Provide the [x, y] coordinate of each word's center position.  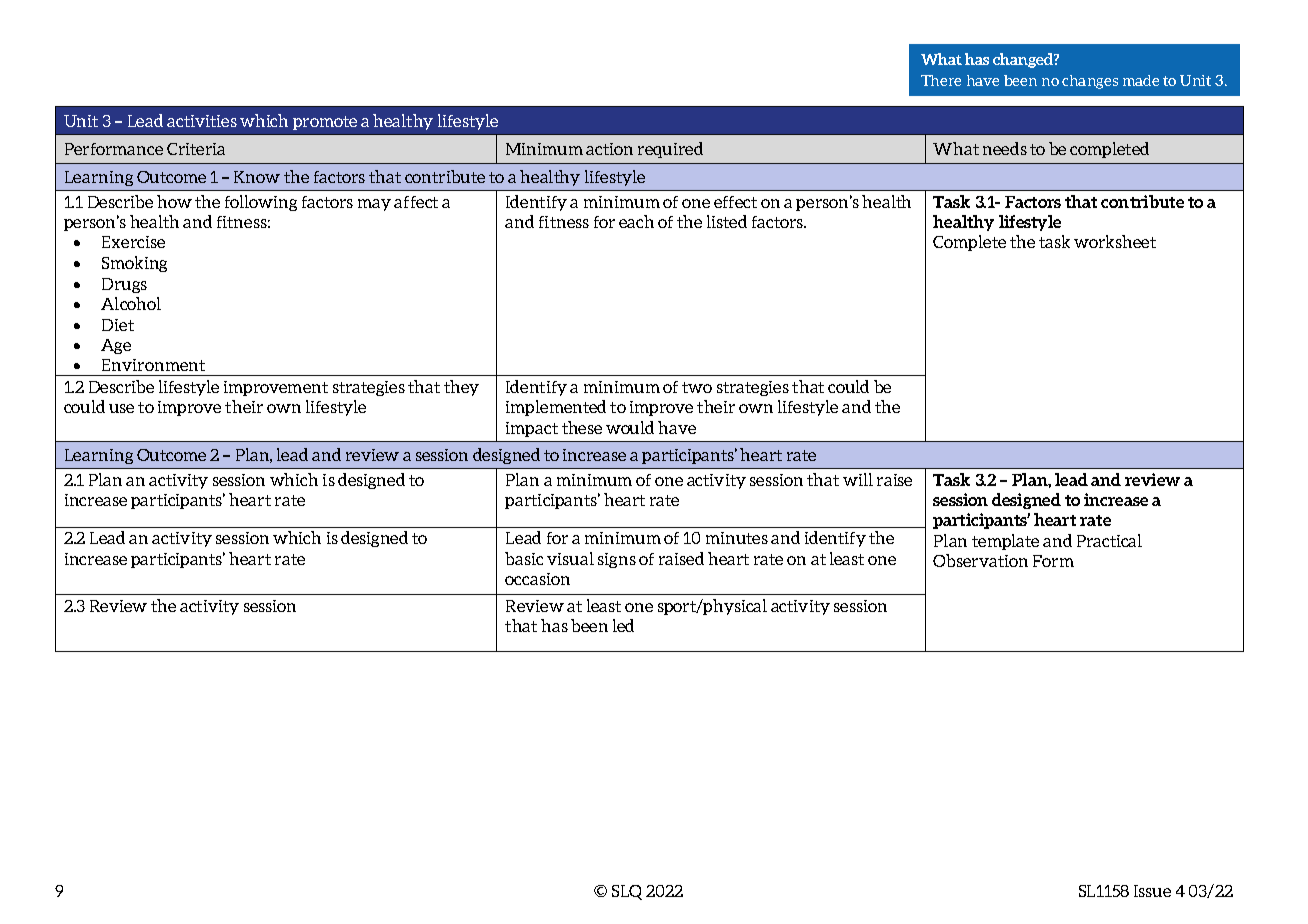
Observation [980, 560]
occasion [537, 579]
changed [1024, 60]
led [623, 625]
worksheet [1115, 241]
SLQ [627, 892]
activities [202, 121]
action [609, 149]
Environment [153, 365]
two [697, 387]
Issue [1152, 891]
